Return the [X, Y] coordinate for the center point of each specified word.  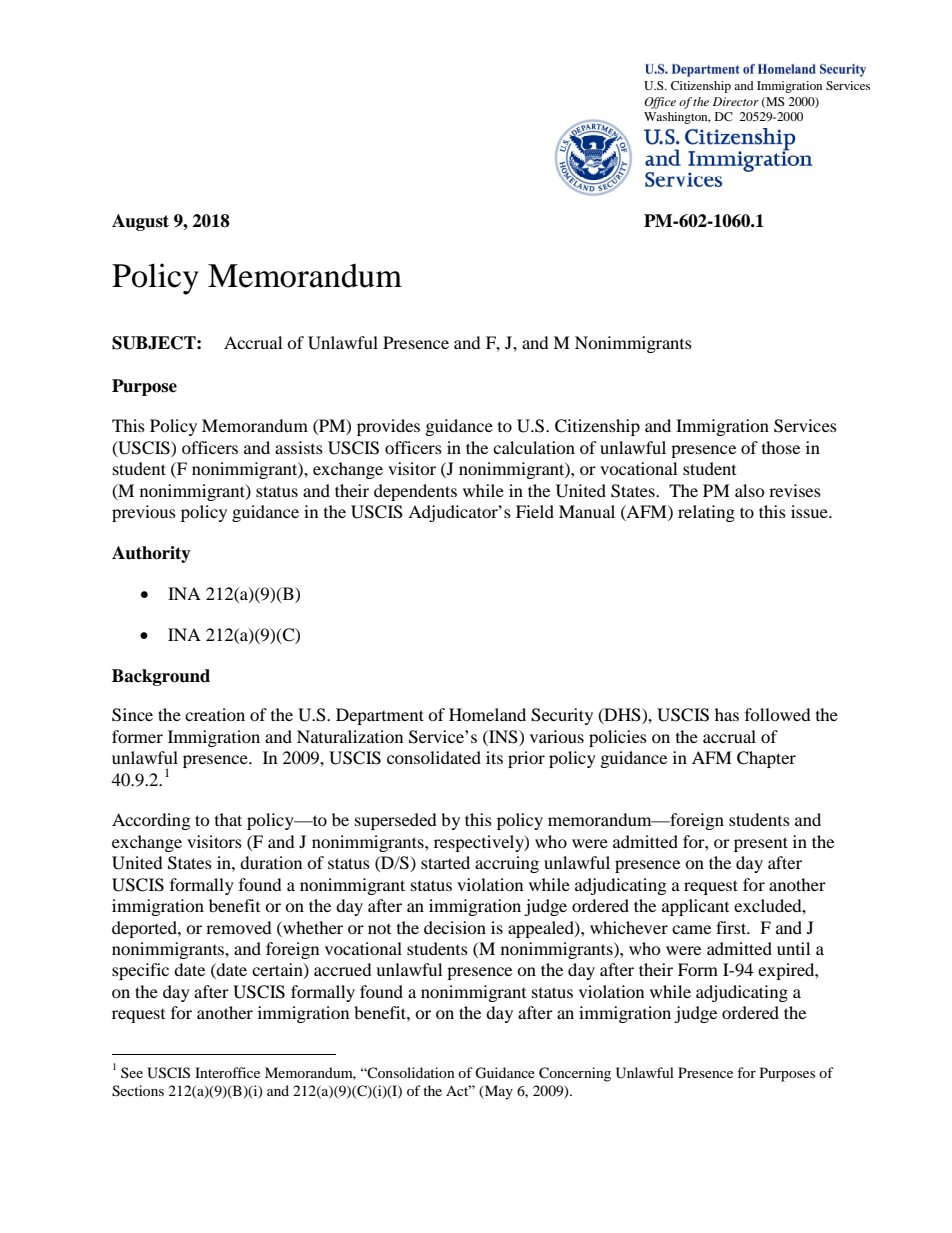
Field [535, 511]
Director [736, 101]
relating [706, 513]
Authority [151, 554]
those [781, 447]
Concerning [575, 1074]
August [140, 222]
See [132, 1072]
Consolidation [410, 1072]
